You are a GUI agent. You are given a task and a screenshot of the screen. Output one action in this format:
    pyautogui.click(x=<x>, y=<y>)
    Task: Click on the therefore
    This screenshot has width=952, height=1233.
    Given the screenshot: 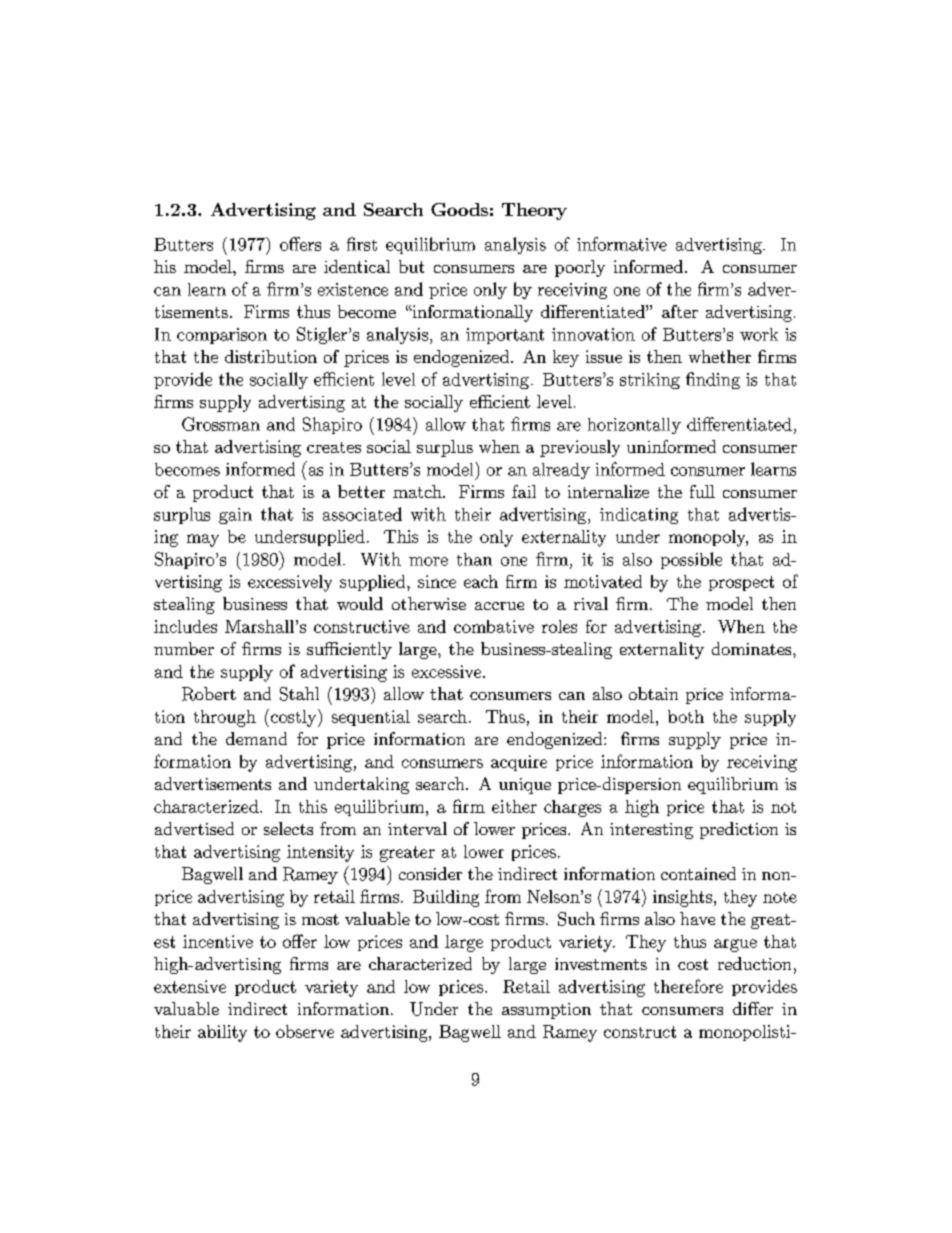 What is the action you would take?
    pyautogui.click(x=688, y=986)
